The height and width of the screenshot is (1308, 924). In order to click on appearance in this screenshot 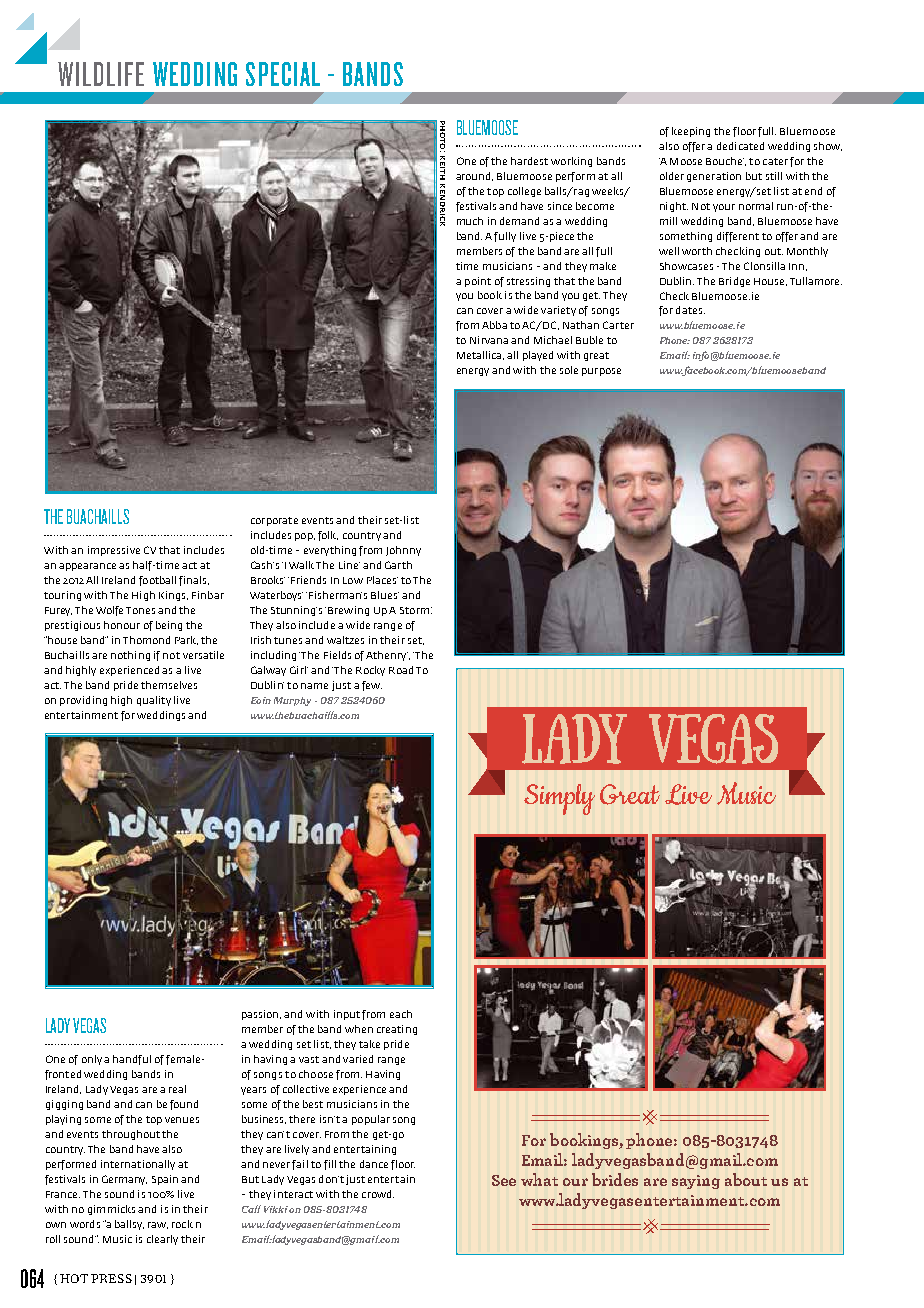, I will do `click(87, 567)`.
